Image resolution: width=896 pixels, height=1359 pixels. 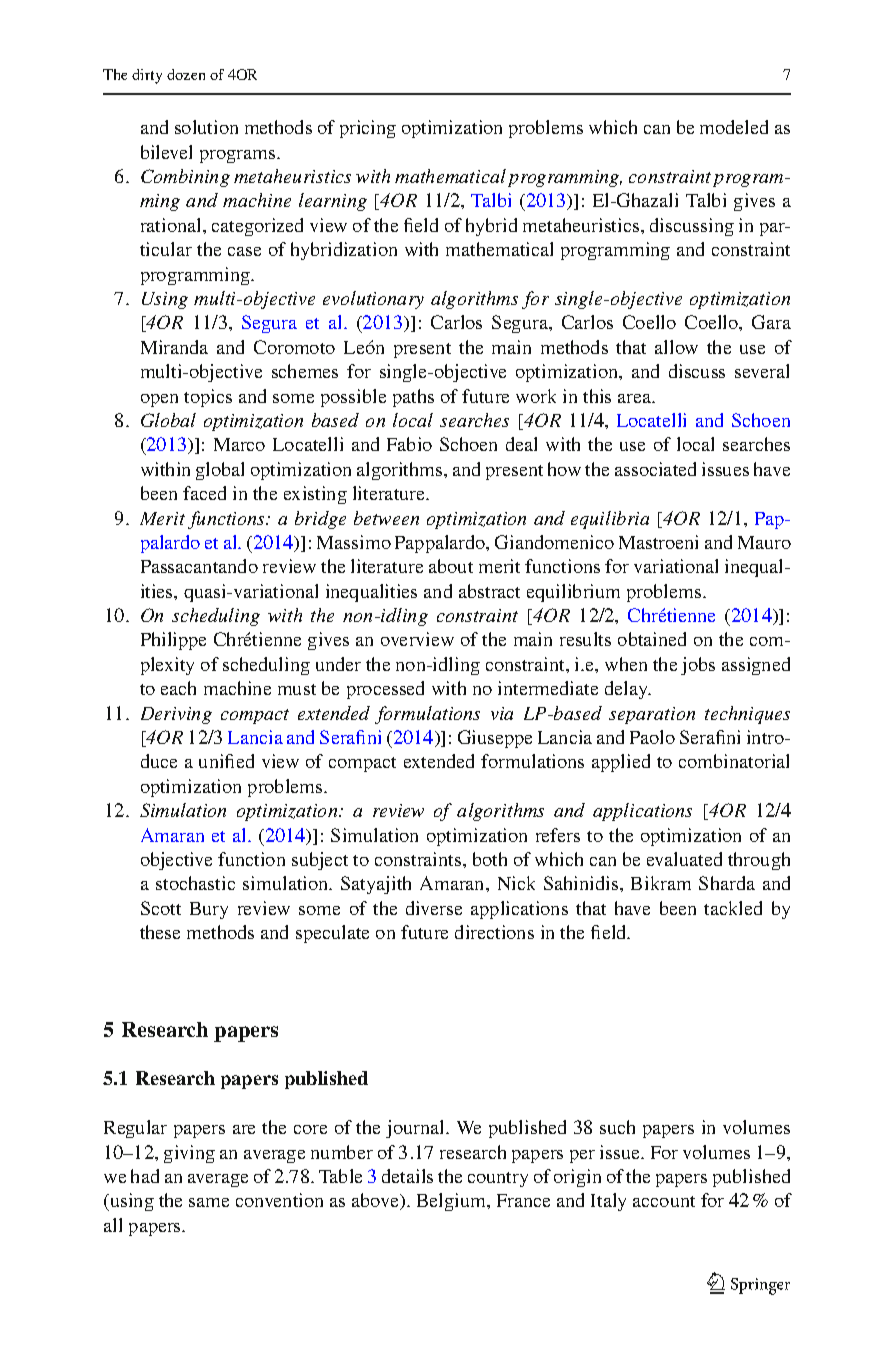 What do you see at coordinates (453, 1202) in the document?
I see `Belgium` at bounding box center [453, 1202].
